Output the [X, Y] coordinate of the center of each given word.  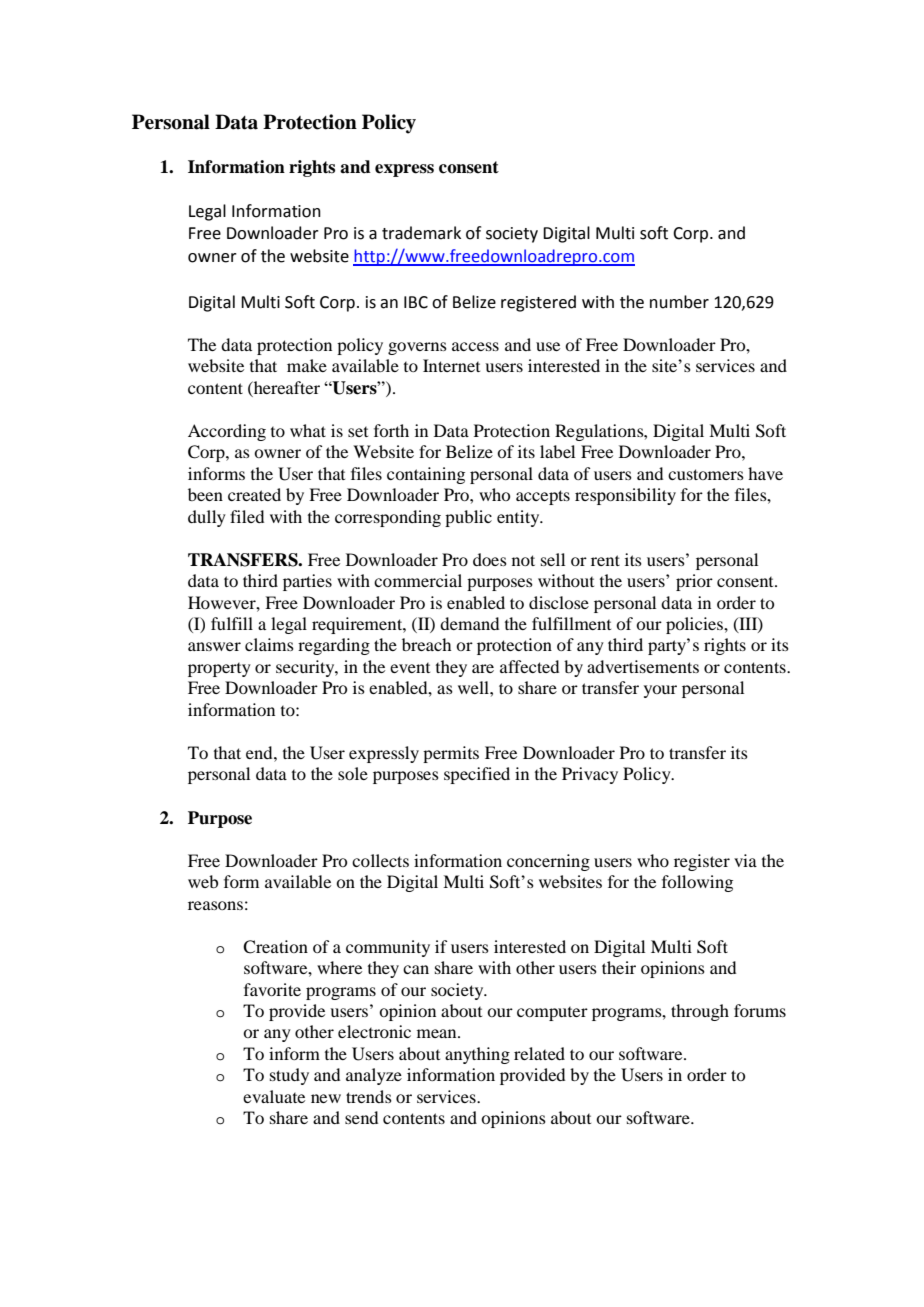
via [745, 860]
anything [477, 1055]
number [679, 302]
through [700, 1012]
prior [694, 582]
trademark [421, 233]
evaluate [274, 1096]
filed [247, 516]
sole [353, 773]
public [468, 518]
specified [477, 775]
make [307, 365]
